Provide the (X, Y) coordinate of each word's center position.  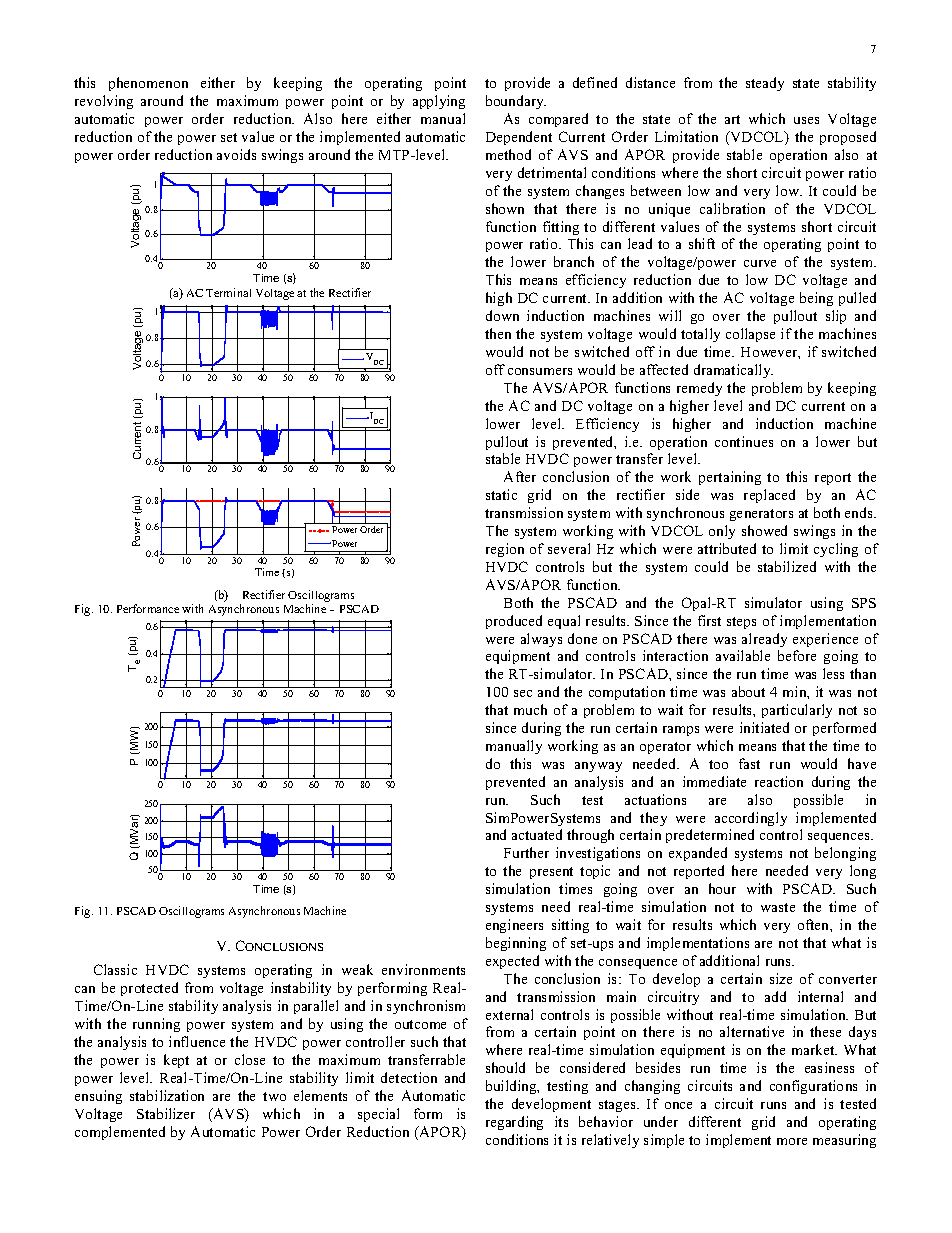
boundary (516, 102)
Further (526, 852)
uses (806, 120)
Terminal (228, 292)
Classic (115, 969)
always (541, 640)
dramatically (733, 371)
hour (722, 888)
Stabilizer (166, 1113)
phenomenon (148, 84)
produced (514, 622)
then (498, 333)
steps (741, 623)
